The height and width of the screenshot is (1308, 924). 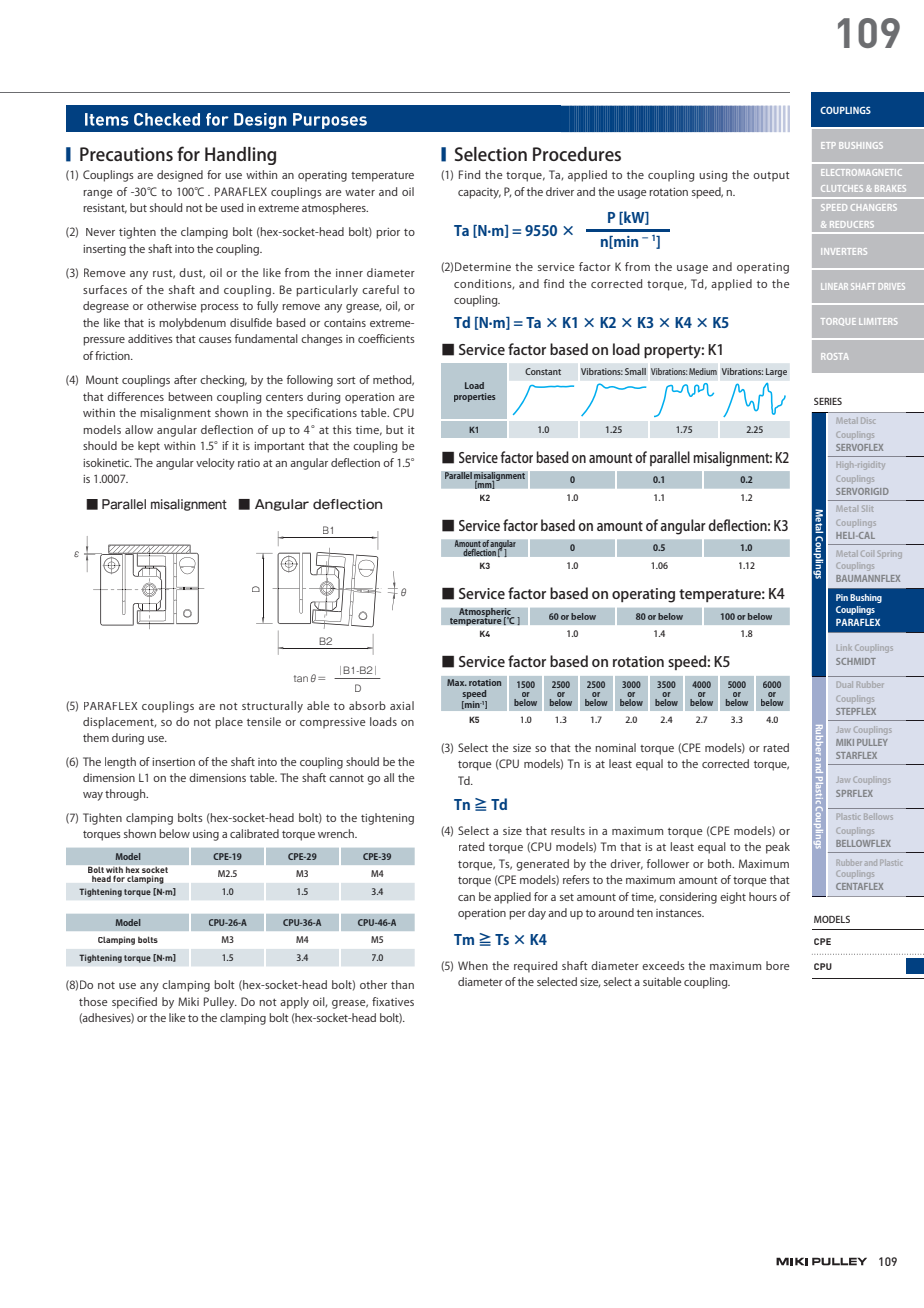 I want to click on output, so click(x=771, y=177).
